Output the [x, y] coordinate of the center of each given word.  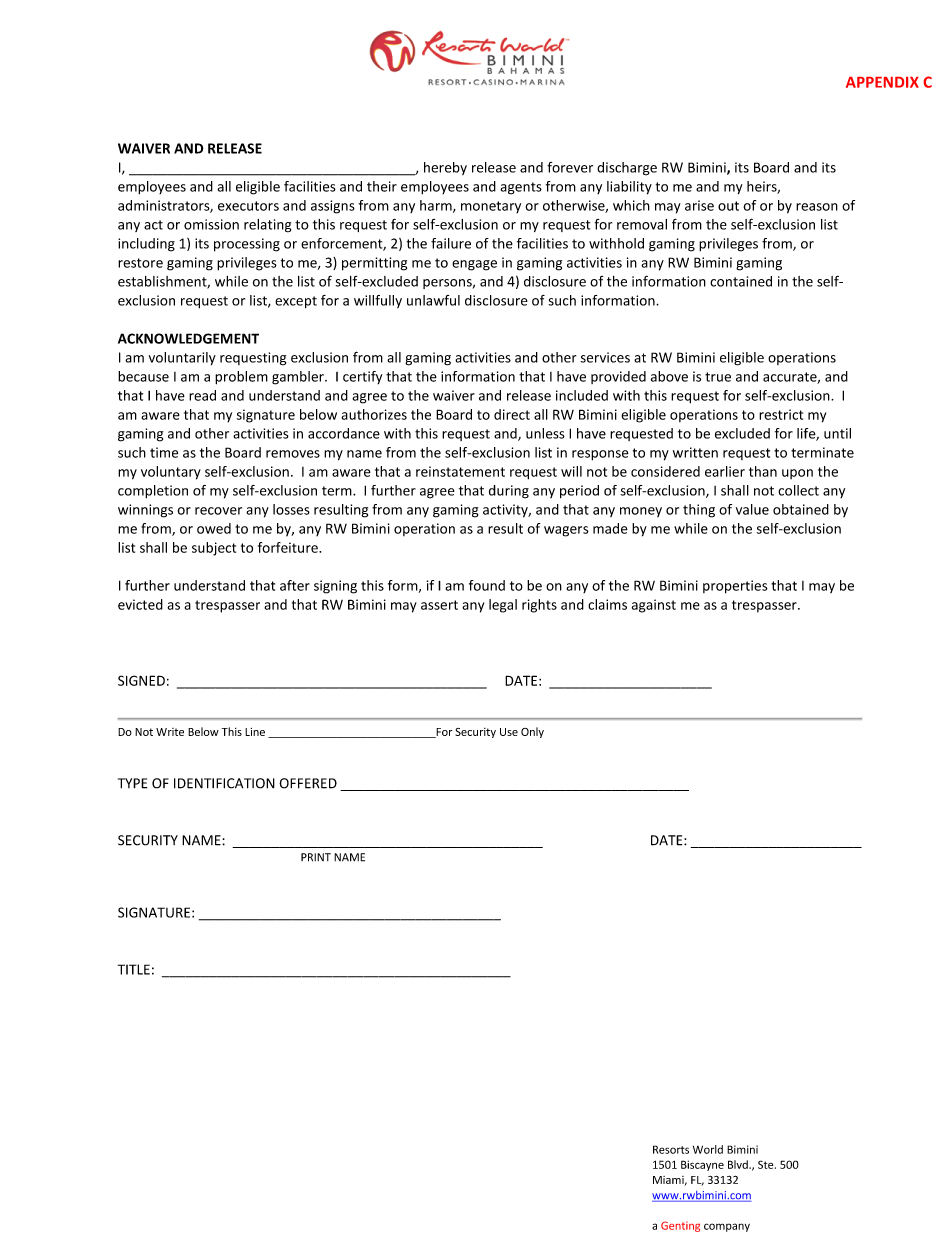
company [727, 1227]
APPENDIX [882, 82]
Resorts [671, 1149]
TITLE [134, 969]
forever [570, 167]
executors [248, 206]
